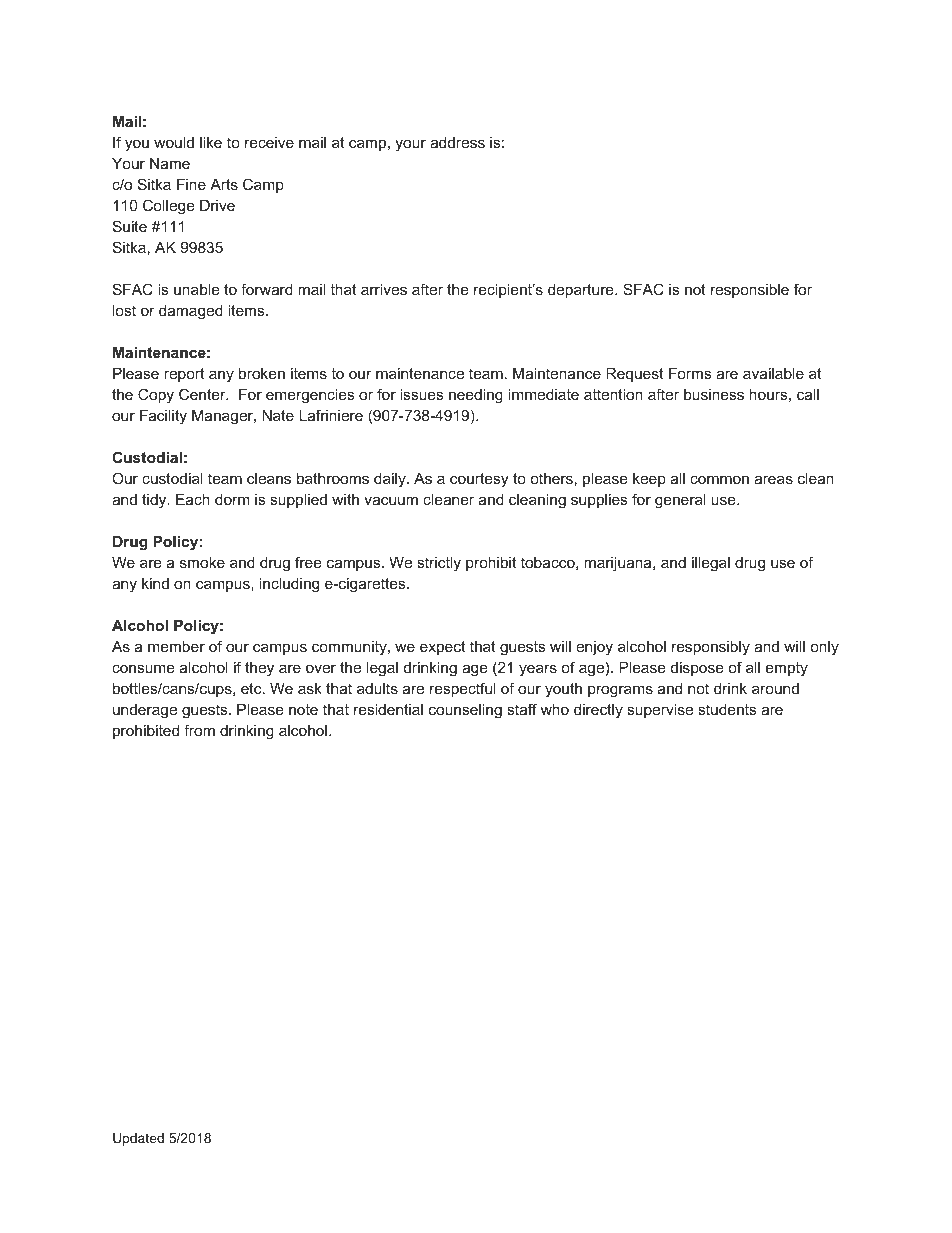 Image resolution: width=952 pixels, height=1233 pixels. What do you see at coordinates (750, 291) in the page?
I see `responsible` at bounding box center [750, 291].
